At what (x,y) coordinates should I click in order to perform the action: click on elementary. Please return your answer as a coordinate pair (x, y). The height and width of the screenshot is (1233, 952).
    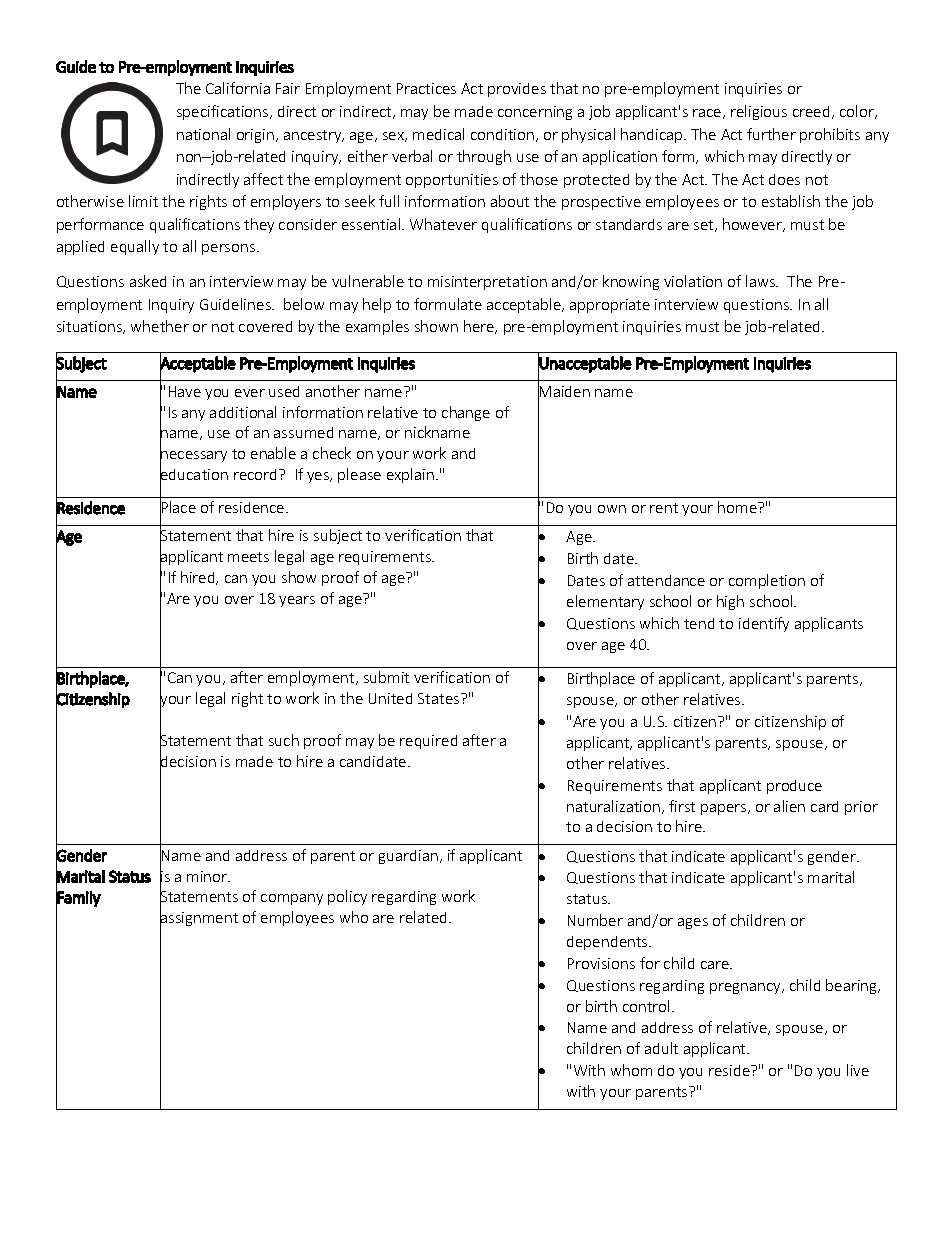
    Looking at the image, I should click on (605, 602).
